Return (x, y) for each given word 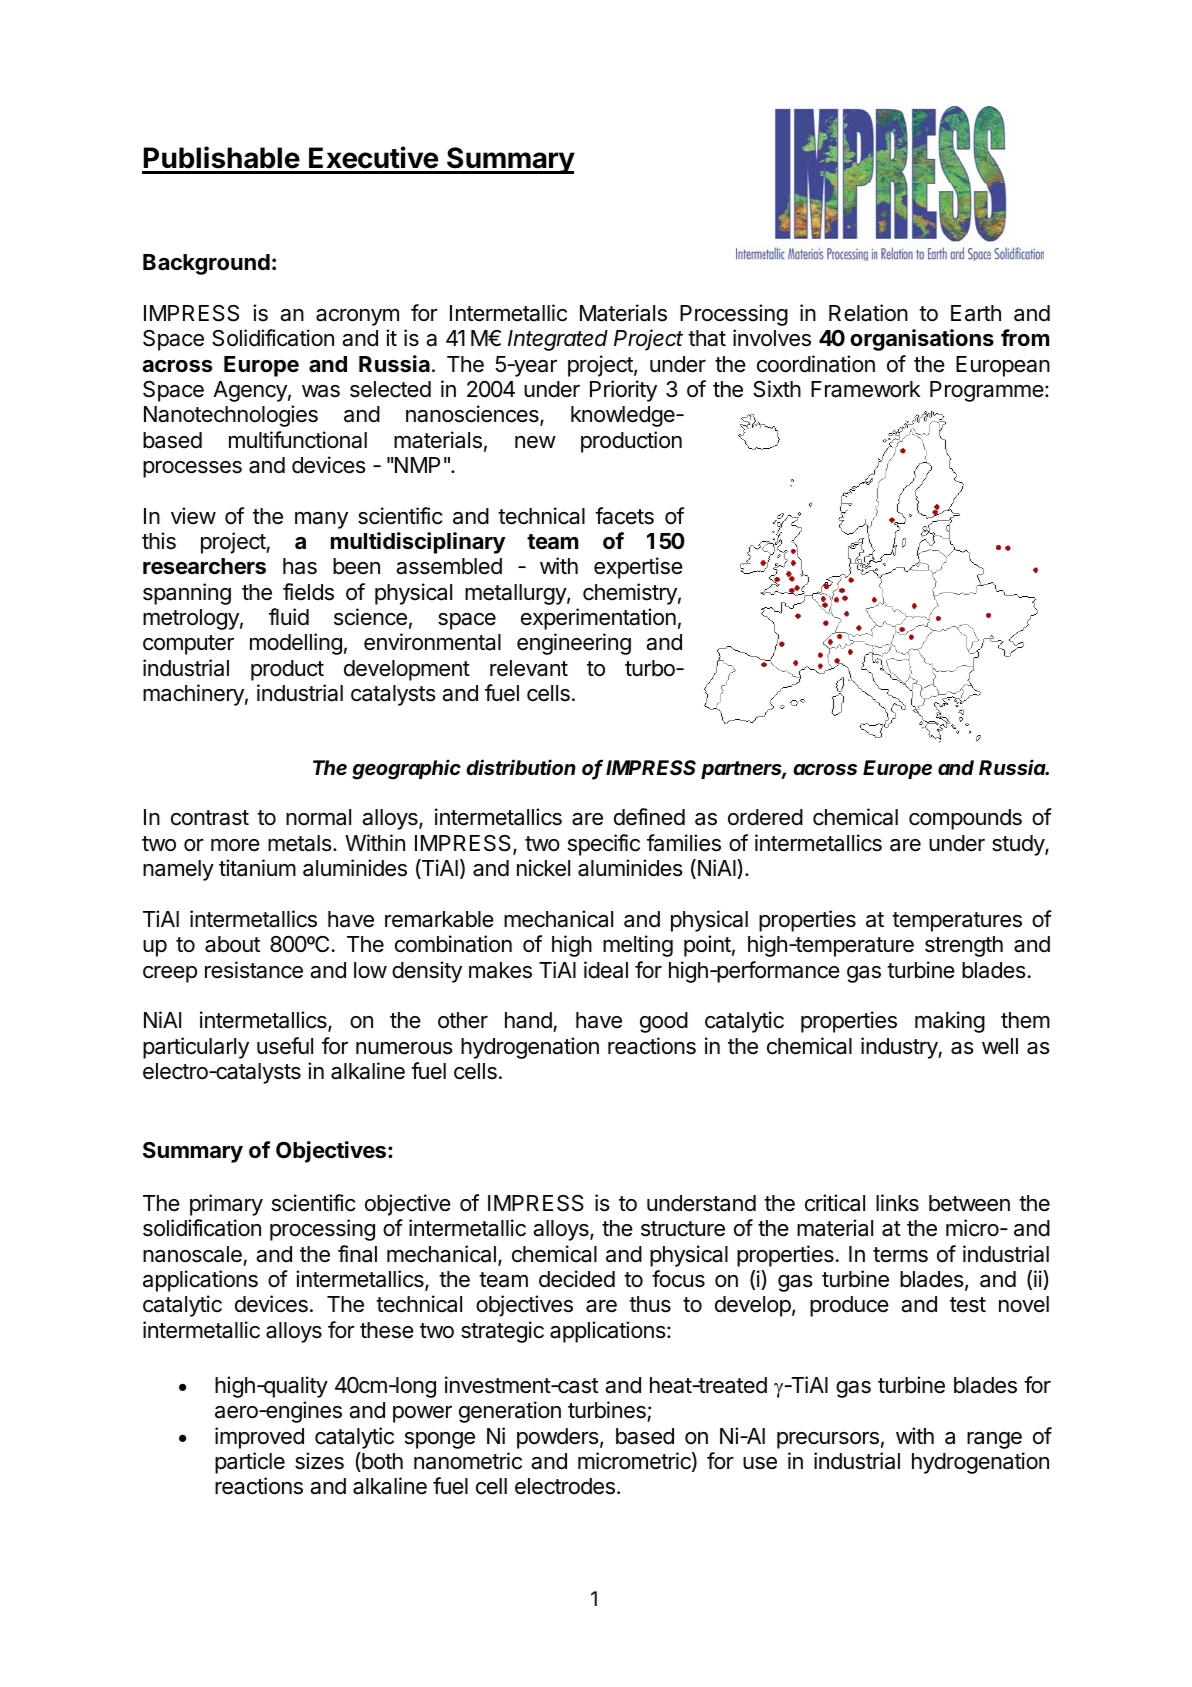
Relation (868, 313)
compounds (965, 819)
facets (624, 516)
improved (259, 1438)
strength (964, 946)
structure (683, 1229)
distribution (521, 767)
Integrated (558, 340)
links (897, 1203)
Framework (865, 389)
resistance (254, 970)
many (321, 520)
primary (226, 1205)
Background (206, 264)
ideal (606, 970)
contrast (210, 818)
